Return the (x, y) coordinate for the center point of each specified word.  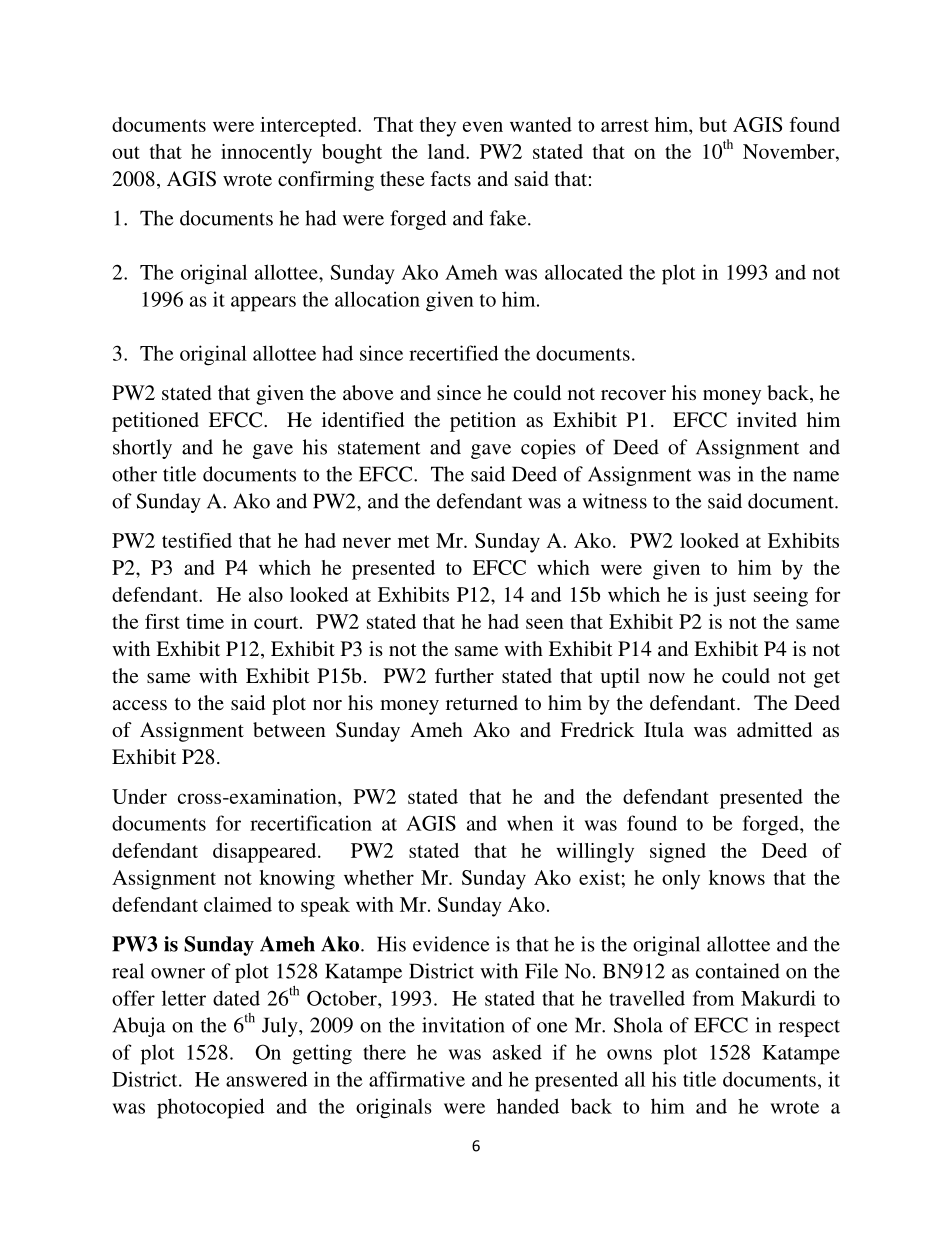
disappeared (266, 853)
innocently (266, 154)
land (447, 151)
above (368, 392)
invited (767, 419)
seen (545, 623)
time (205, 621)
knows (737, 877)
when (530, 823)
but (713, 124)
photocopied (210, 1108)
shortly (142, 449)
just (729, 597)
